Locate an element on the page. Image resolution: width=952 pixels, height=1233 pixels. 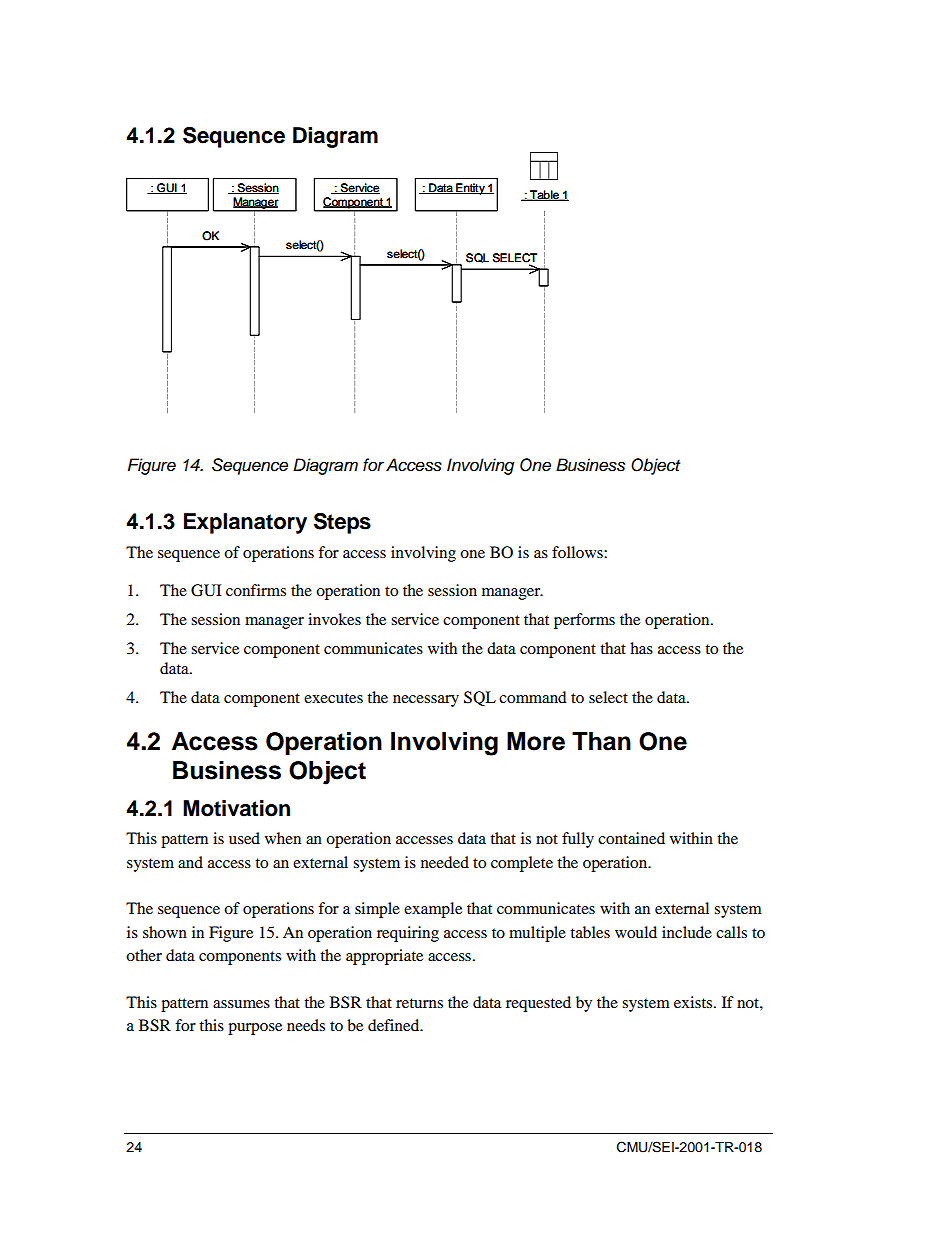
Steps is located at coordinates (342, 523).
